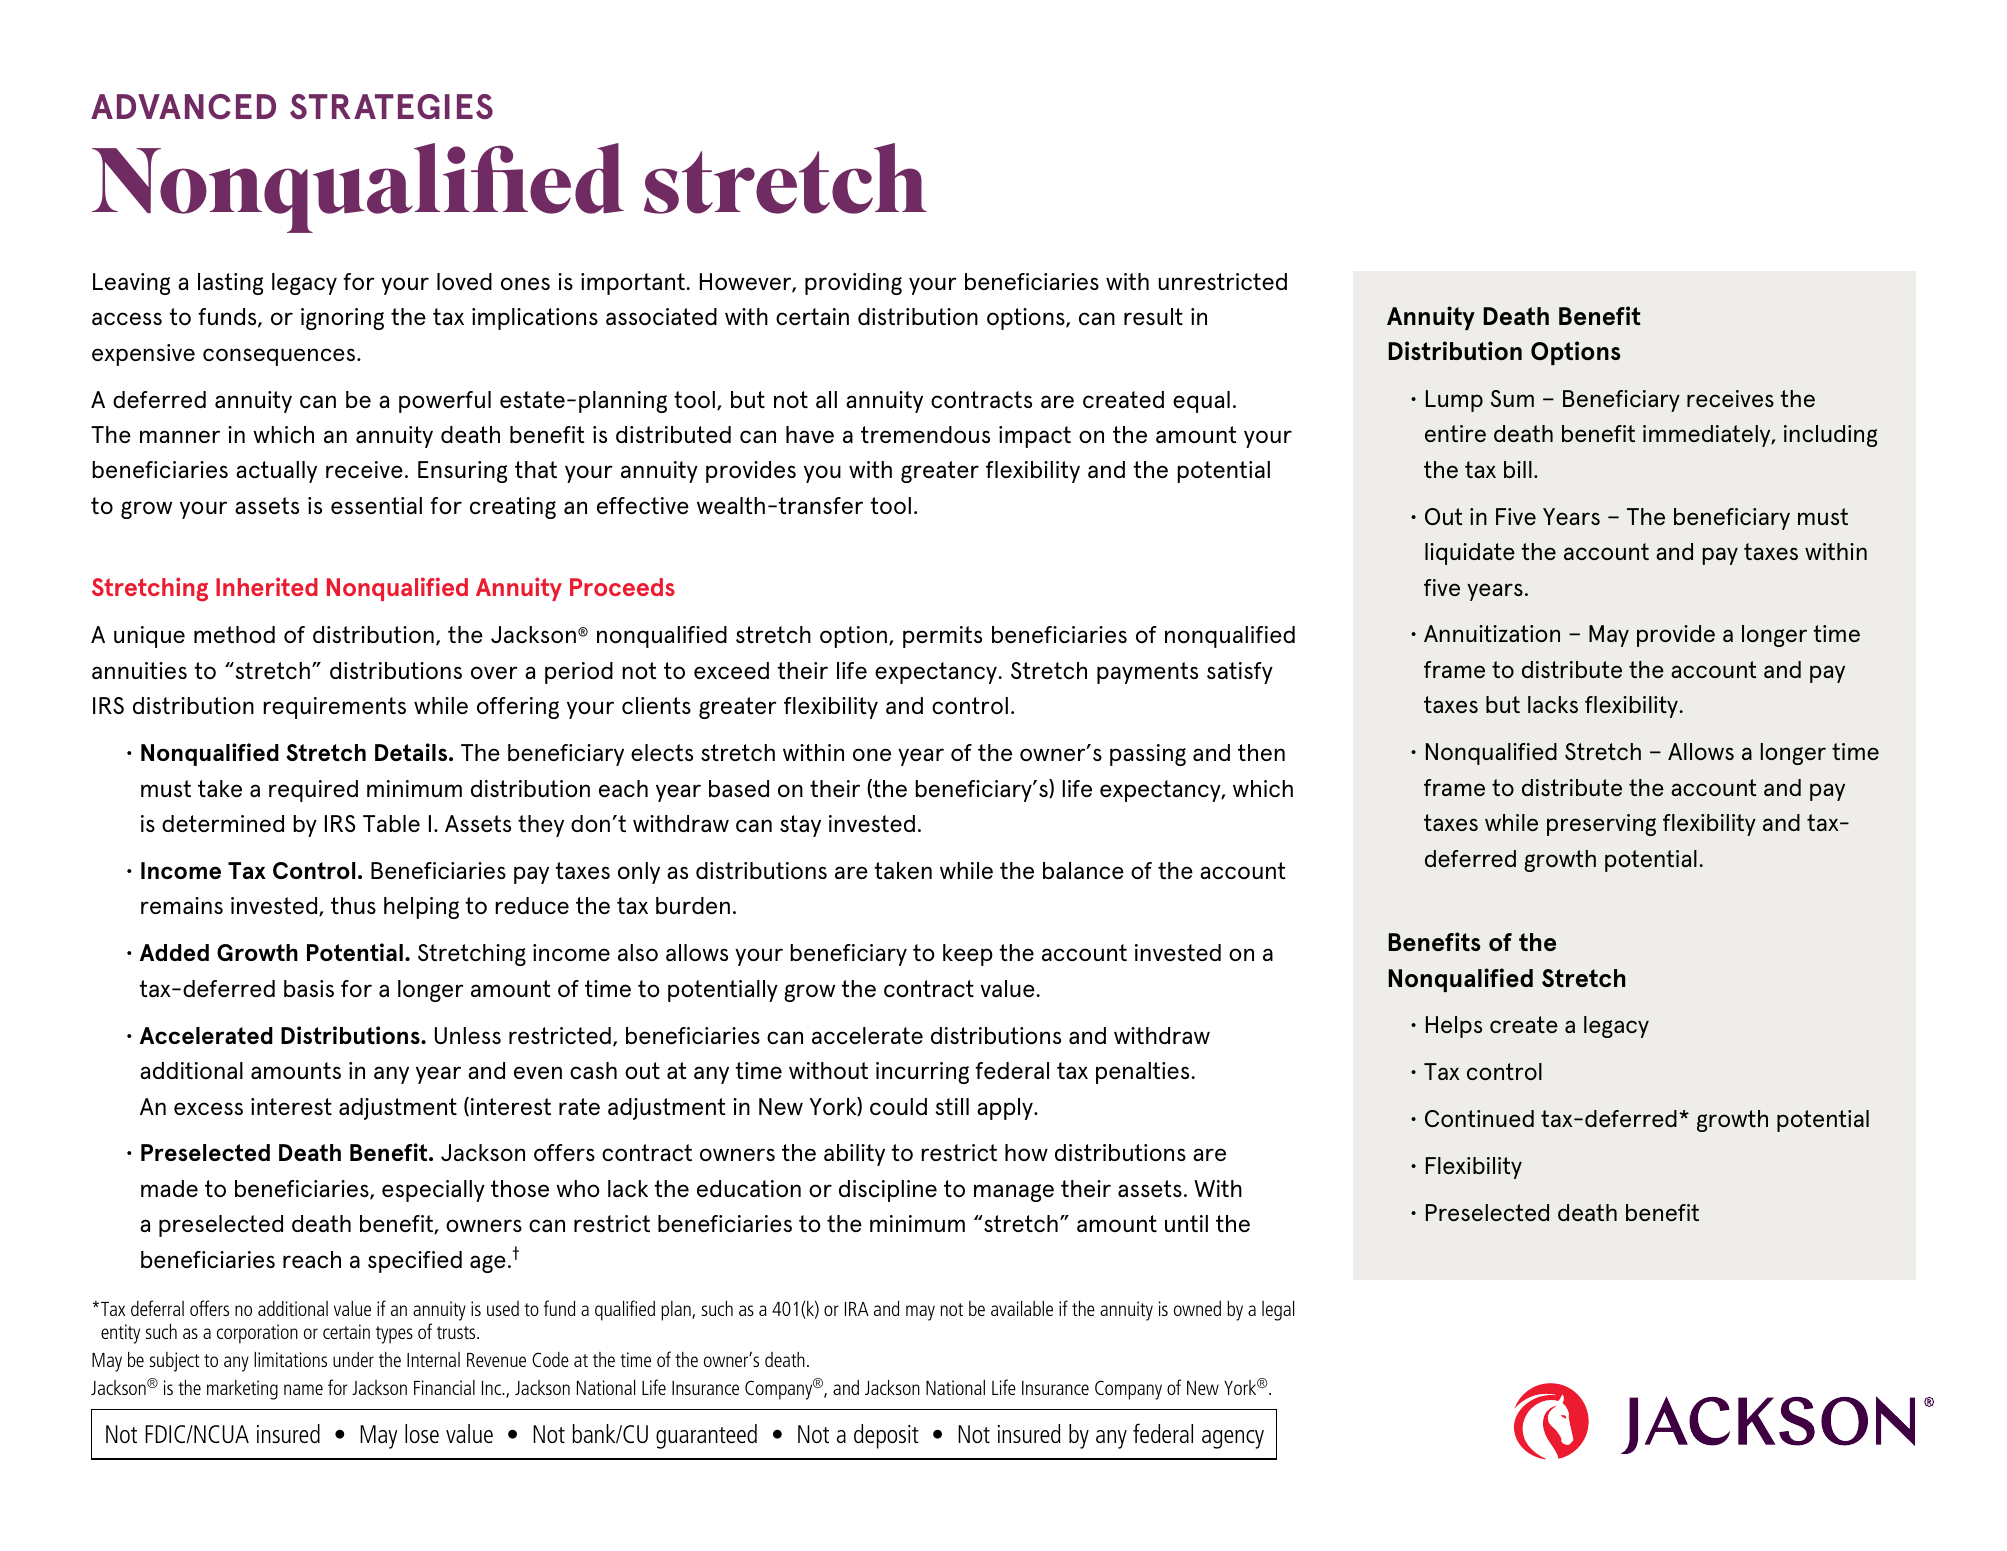 The image size is (2007, 1551). Describe the element at coordinates (1233, 1439) in the screenshot. I see `agency` at that location.
